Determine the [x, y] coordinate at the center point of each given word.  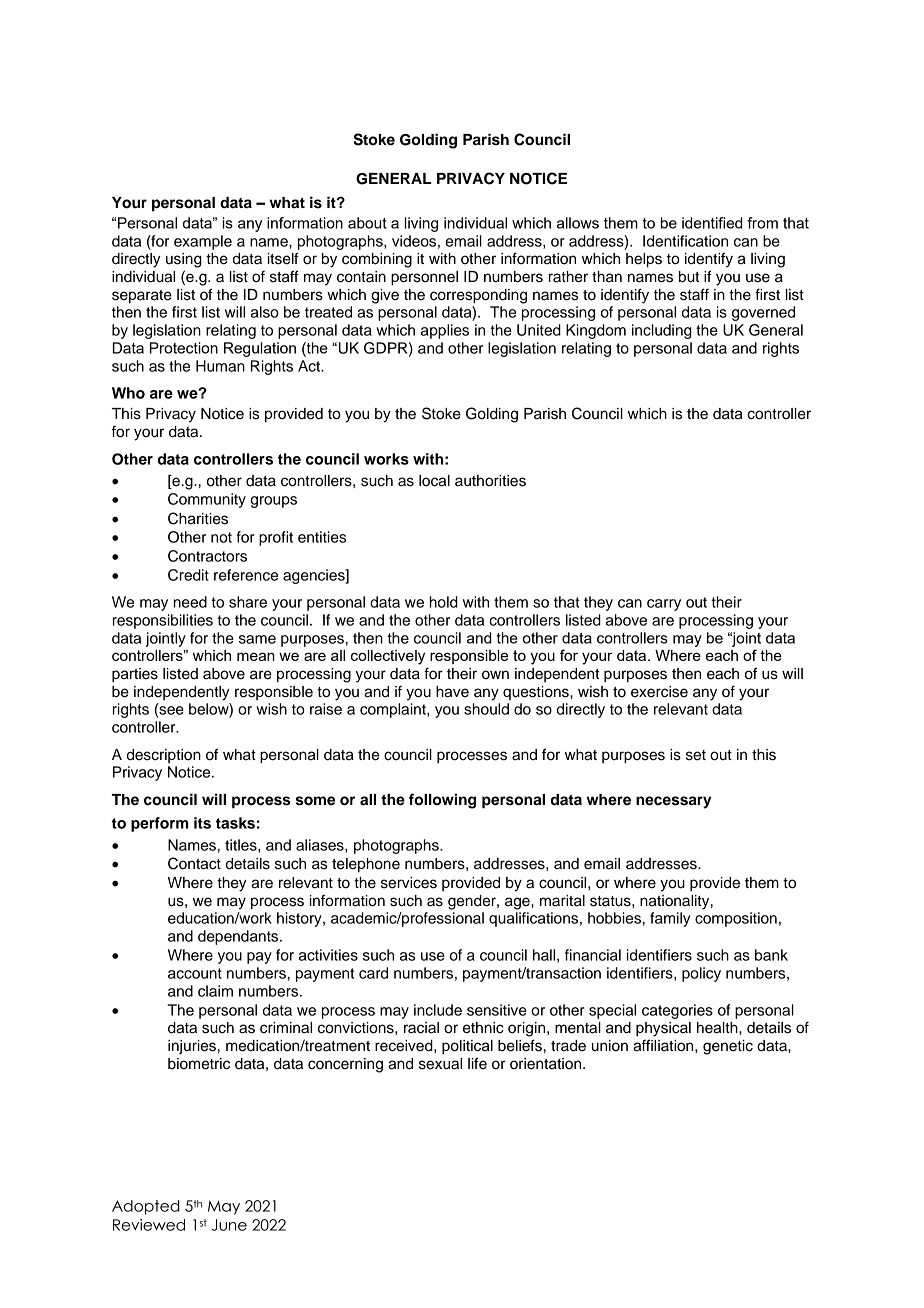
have [452, 692]
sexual [440, 1064]
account [195, 973]
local [434, 481]
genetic [728, 1047]
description [164, 756]
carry [664, 605]
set [696, 755]
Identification [685, 241]
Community [207, 500]
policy [701, 974]
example [203, 242]
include [438, 1010]
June [229, 1225]
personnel [424, 278]
